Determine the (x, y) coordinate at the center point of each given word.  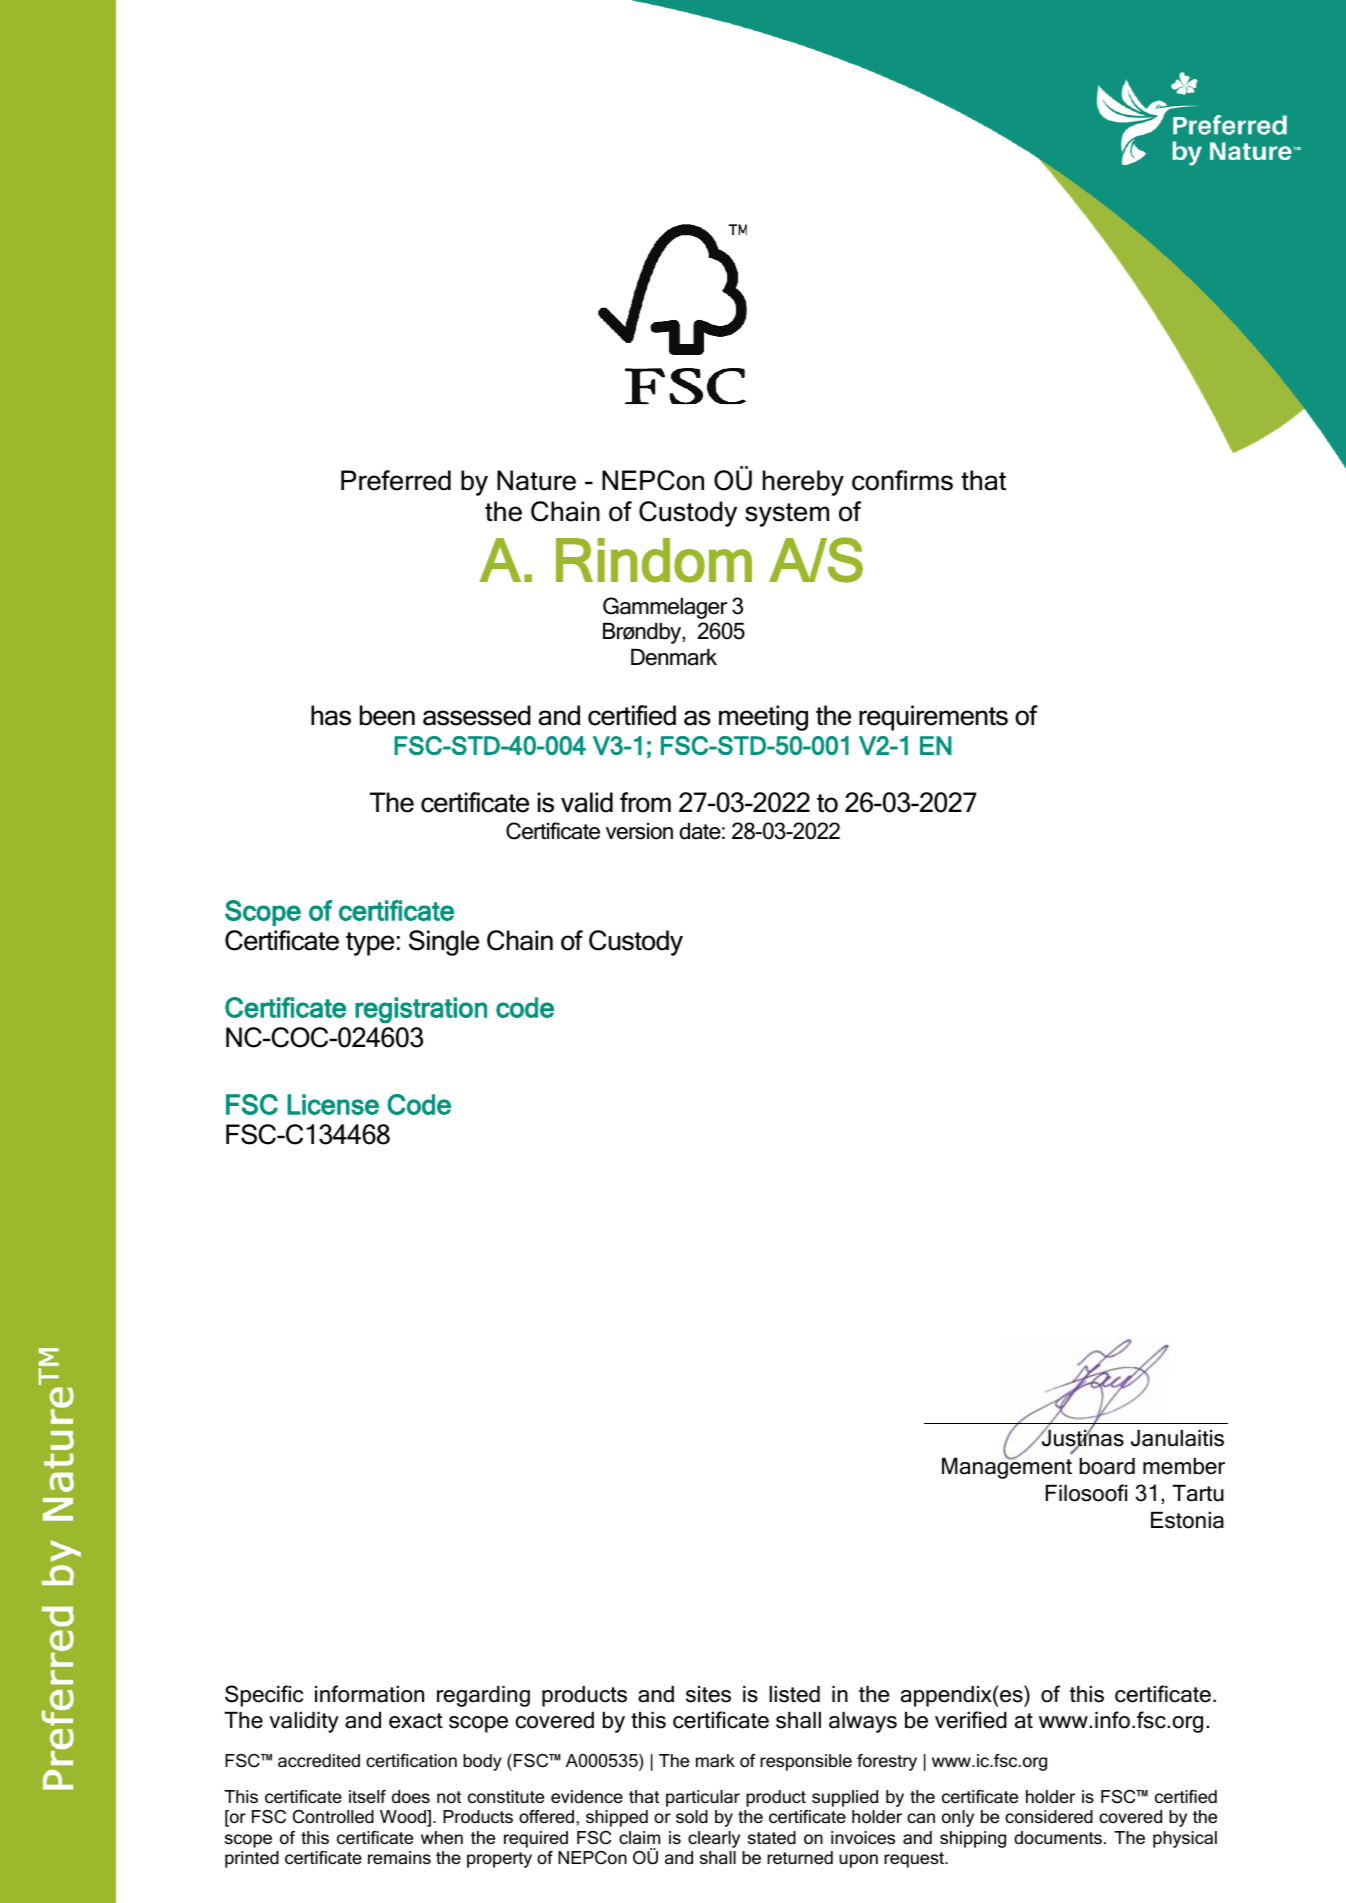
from (645, 802)
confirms (902, 480)
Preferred (396, 480)
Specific (264, 1696)
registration (421, 1010)
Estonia (1187, 1520)
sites (708, 1694)
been (387, 715)
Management (1007, 1467)
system (787, 515)
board (1107, 1466)
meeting (763, 718)
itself (367, 1796)
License (333, 1104)
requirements (933, 718)
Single (444, 943)
